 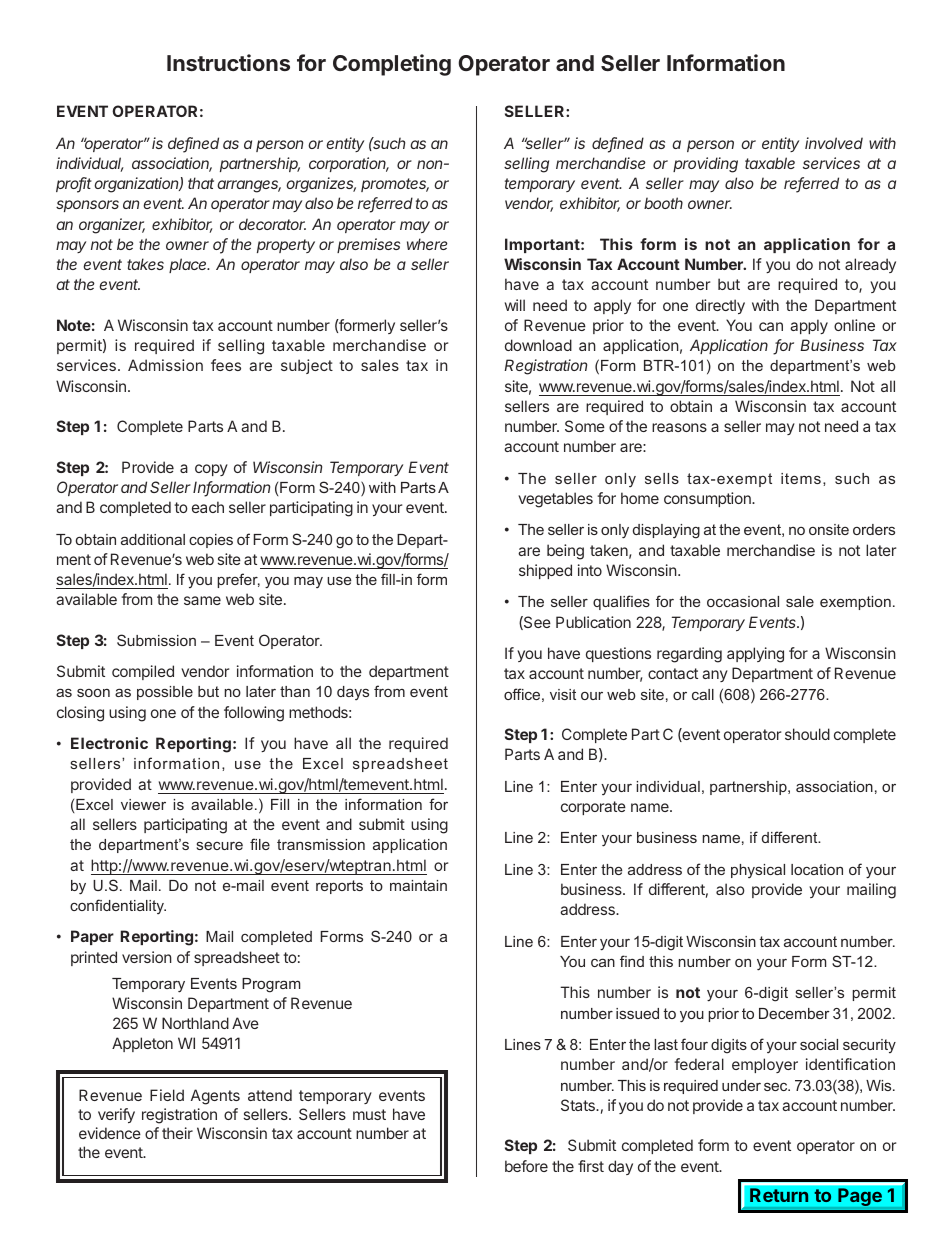 I want to click on Some, so click(x=585, y=426).
